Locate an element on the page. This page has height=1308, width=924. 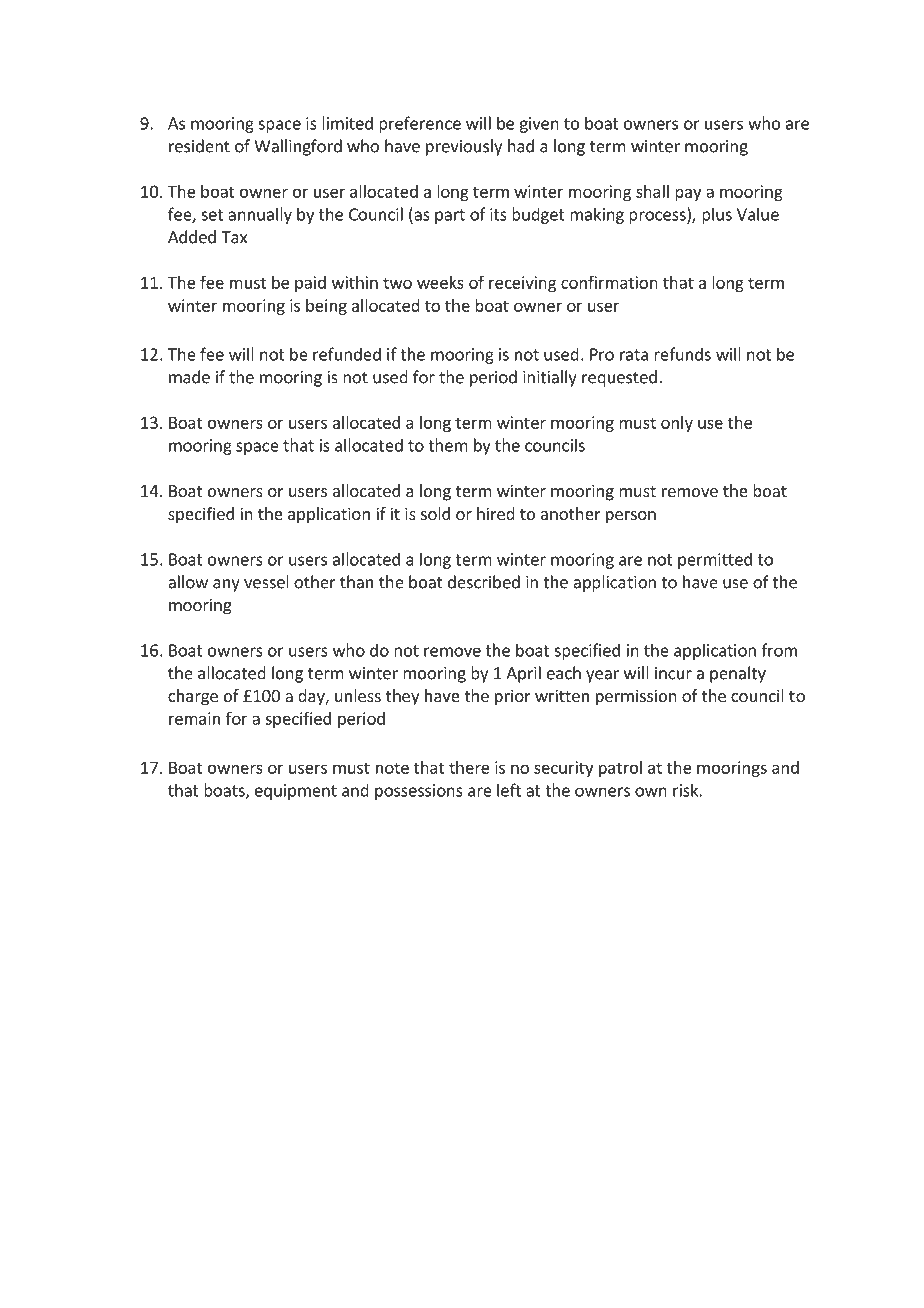
them is located at coordinates (448, 445).
